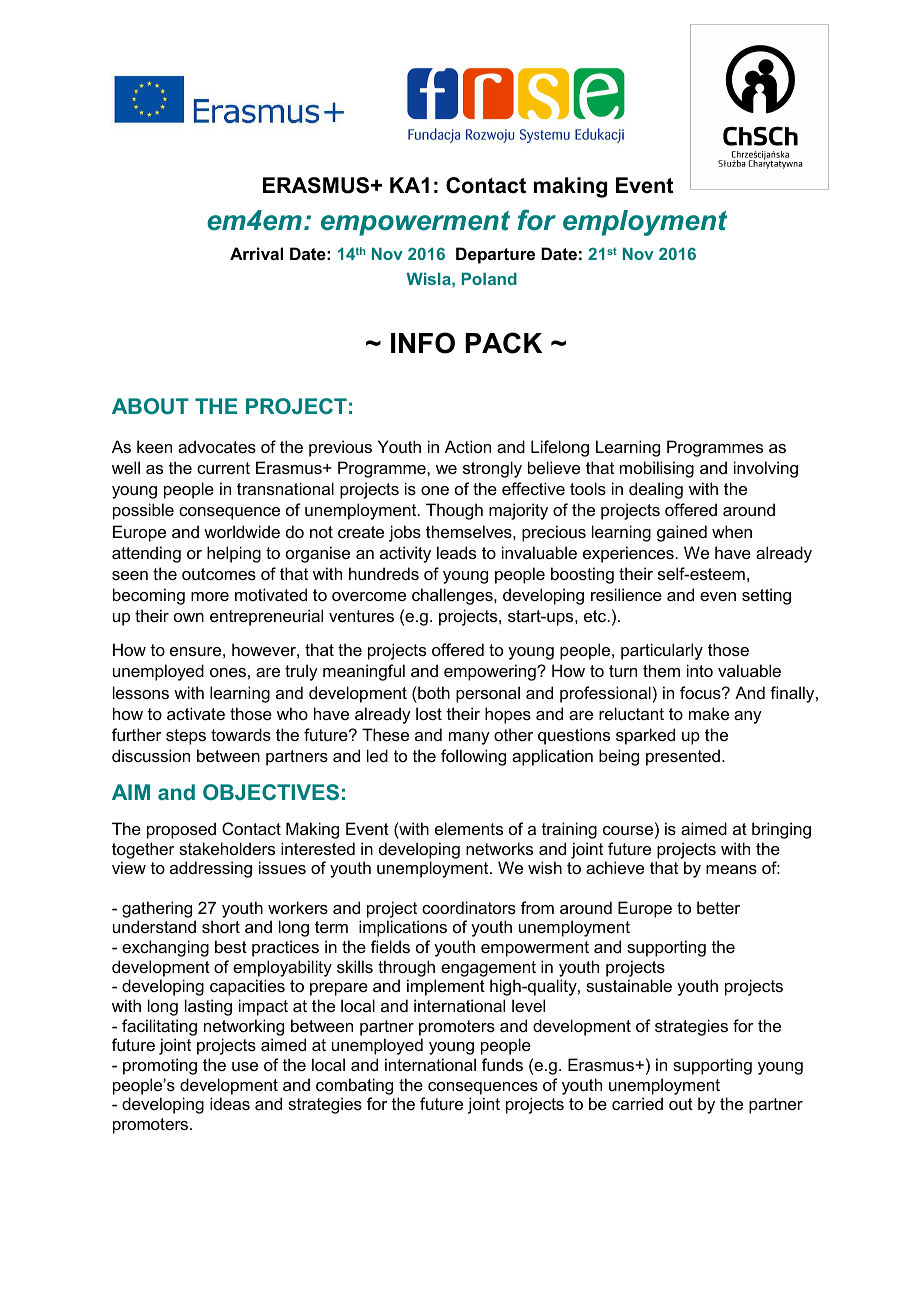 The width and height of the screenshot is (924, 1308). I want to click on carried, so click(637, 1103).
